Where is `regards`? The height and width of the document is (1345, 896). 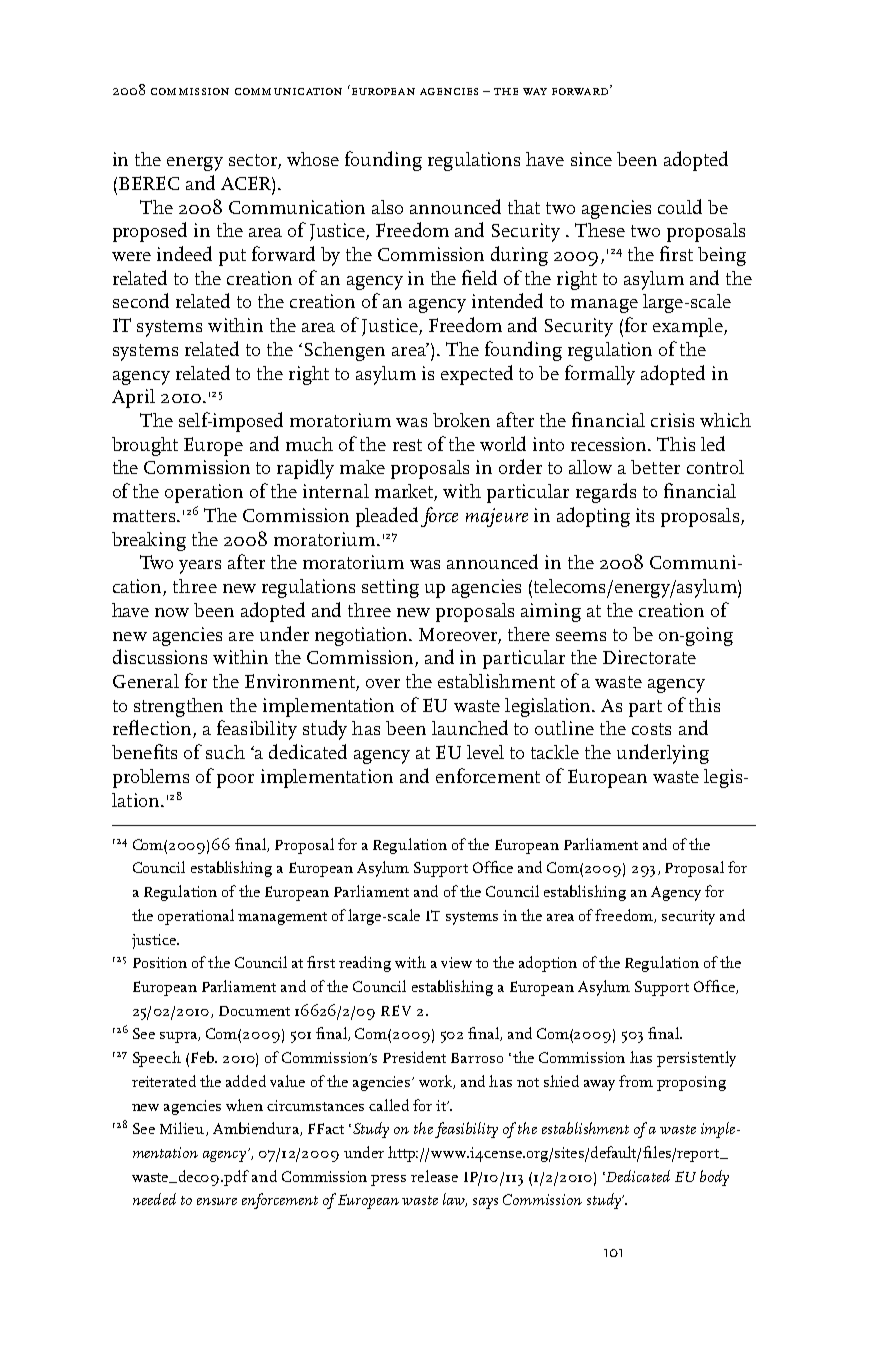 regards is located at coordinates (606, 493).
